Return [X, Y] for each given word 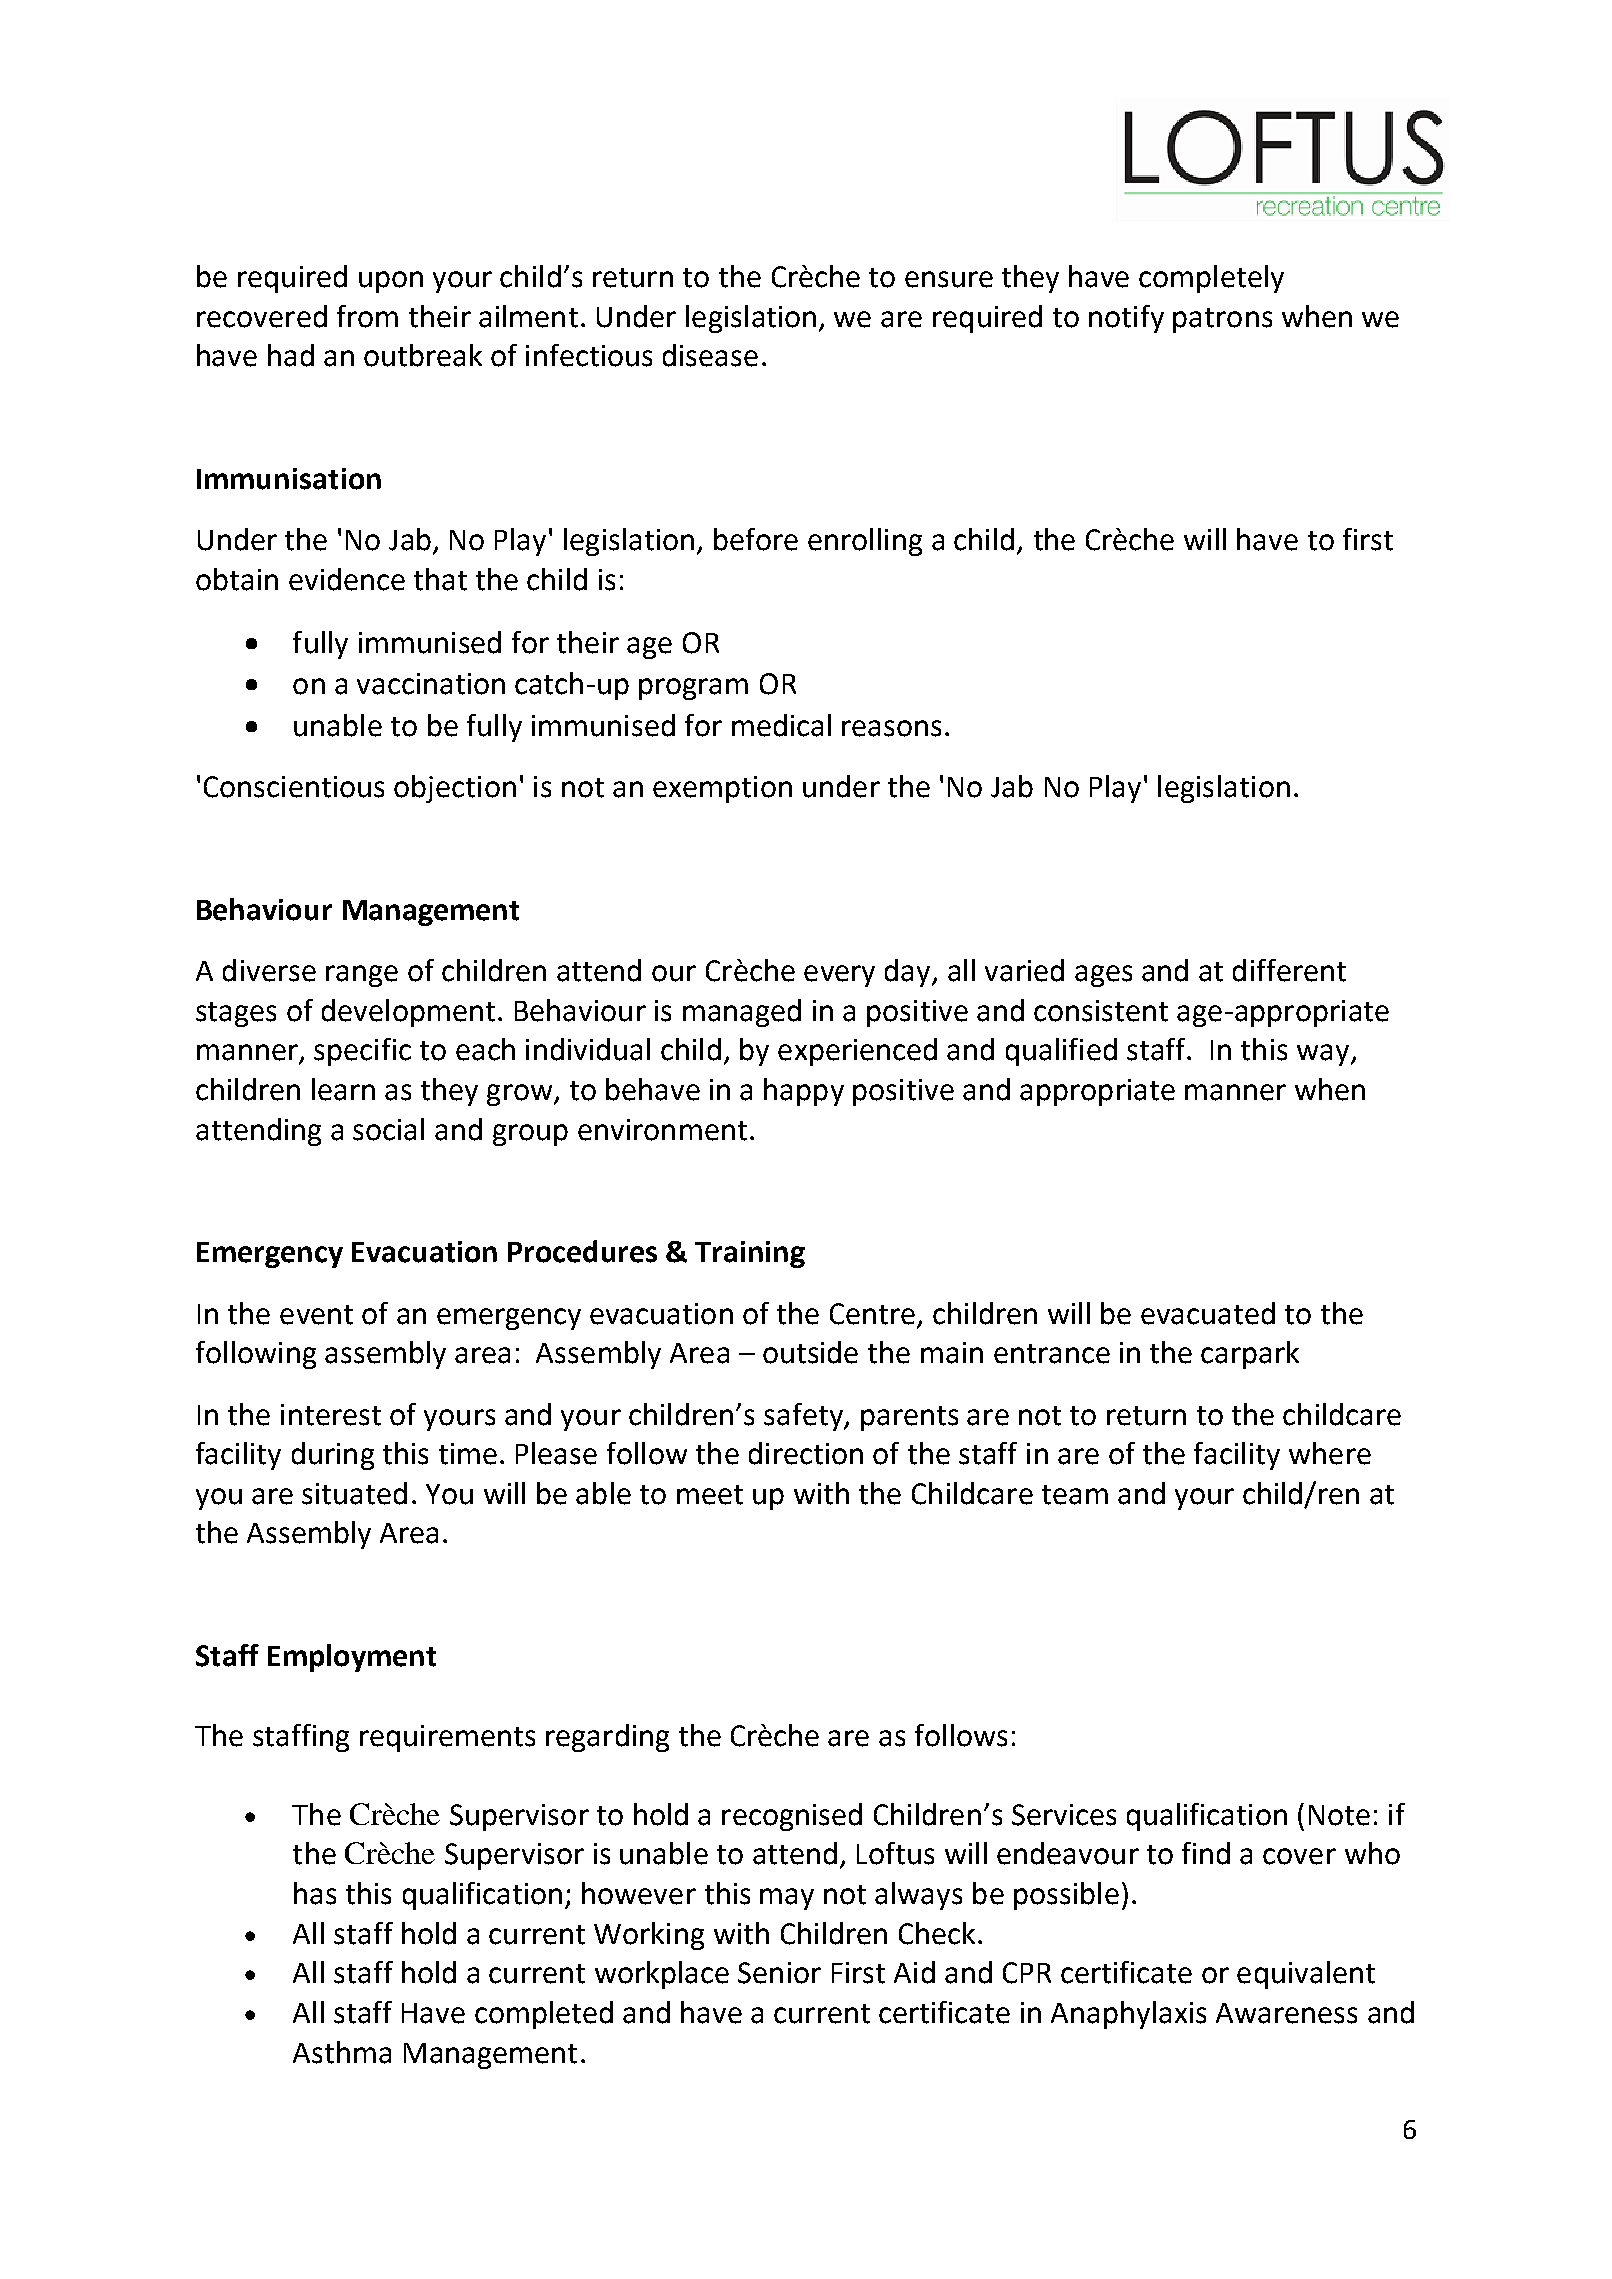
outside [810, 1352]
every [839, 976]
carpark [1250, 1355]
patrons [1222, 320]
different [1289, 970]
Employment [352, 1658]
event [316, 1315]
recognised [792, 1817]
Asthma [342, 2052]
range [362, 976]
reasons [891, 728]
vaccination [431, 684]
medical [781, 725]
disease [710, 355]
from [367, 316]
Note [1339, 1815]
